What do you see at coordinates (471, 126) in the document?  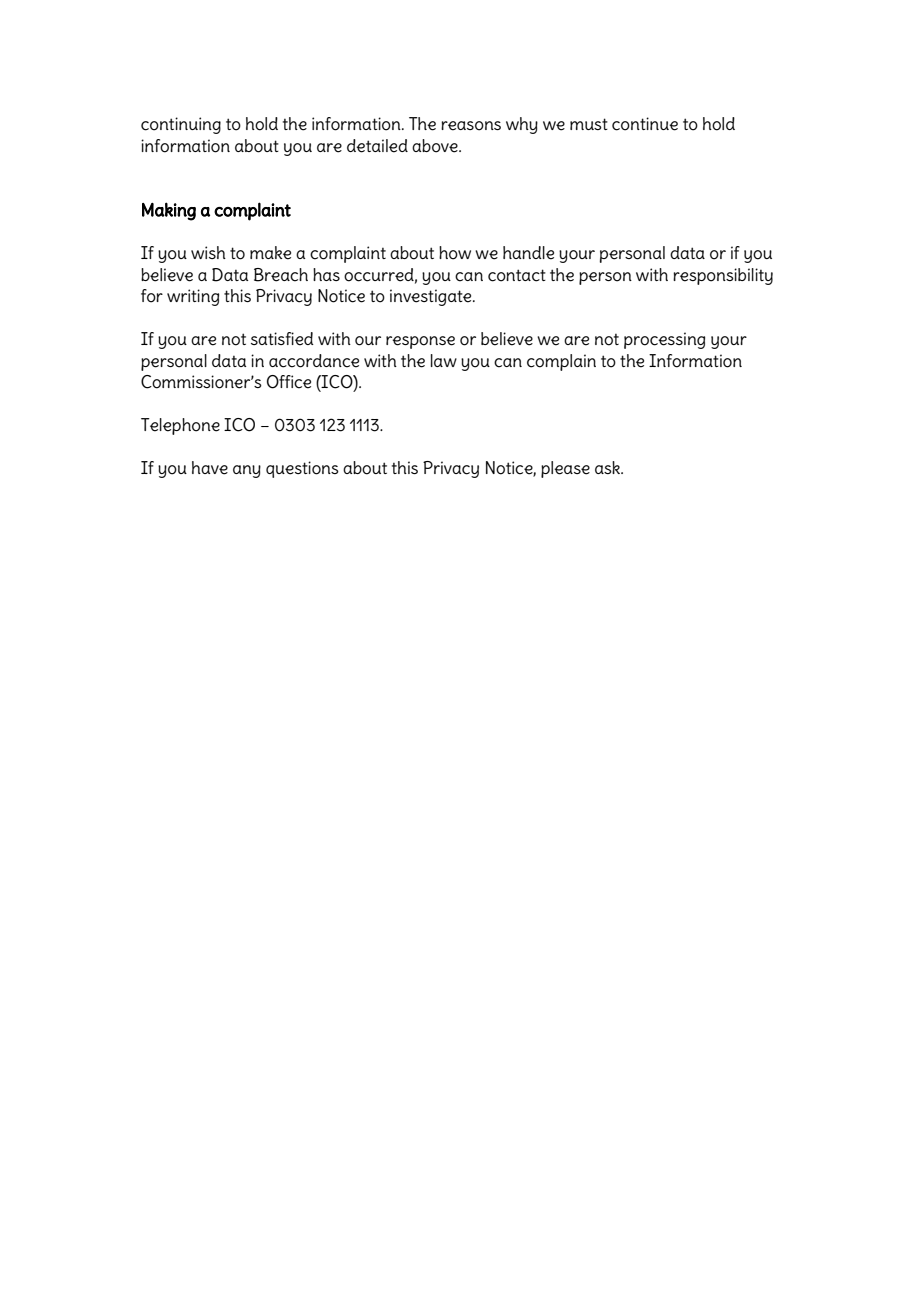 I see `reasons` at bounding box center [471, 126].
